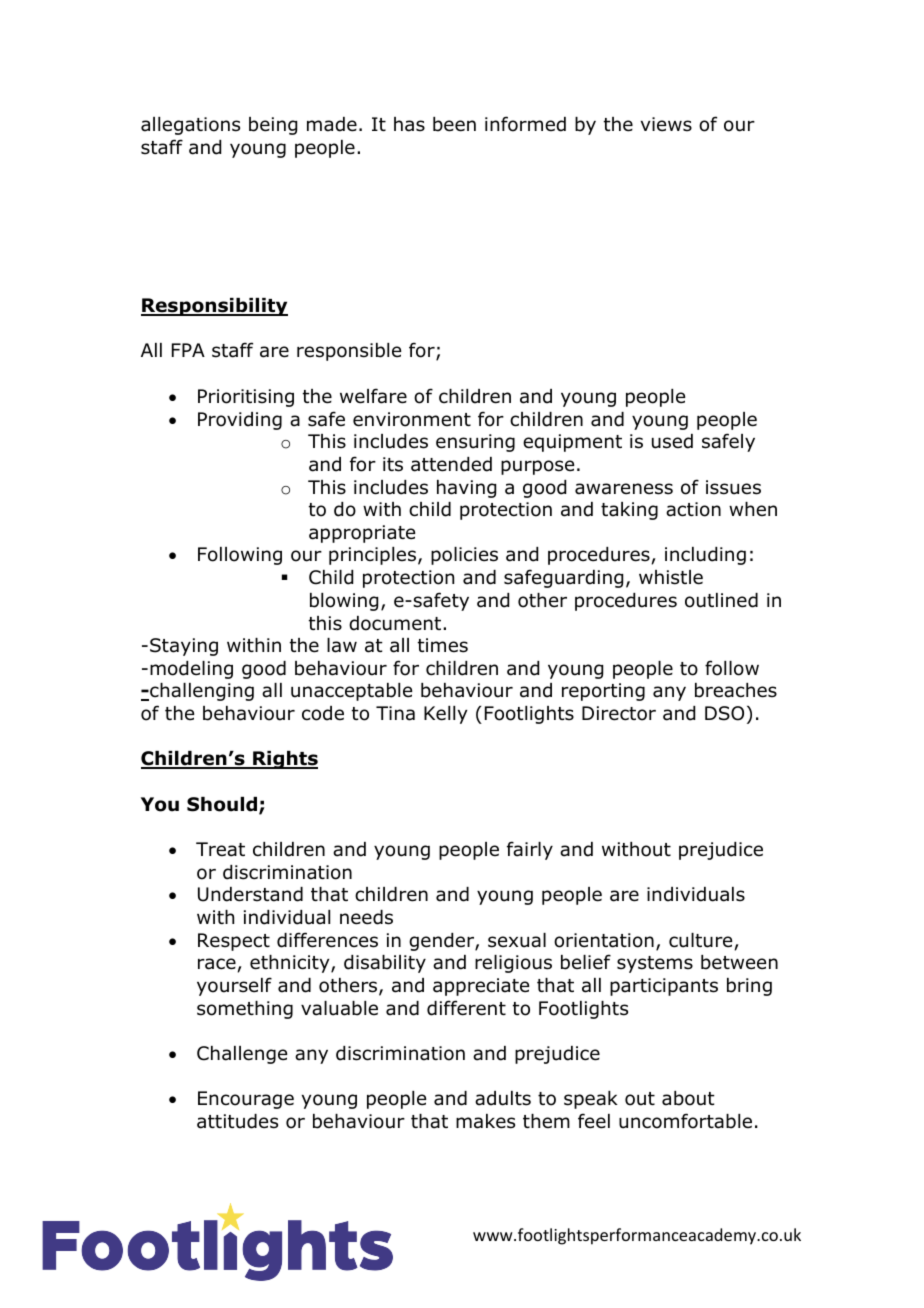 Image resolution: width=924 pixels, height=1308 pixels. Describe the element at coordinates (246, 1100) in the image. I see `Encourage` at that location.
